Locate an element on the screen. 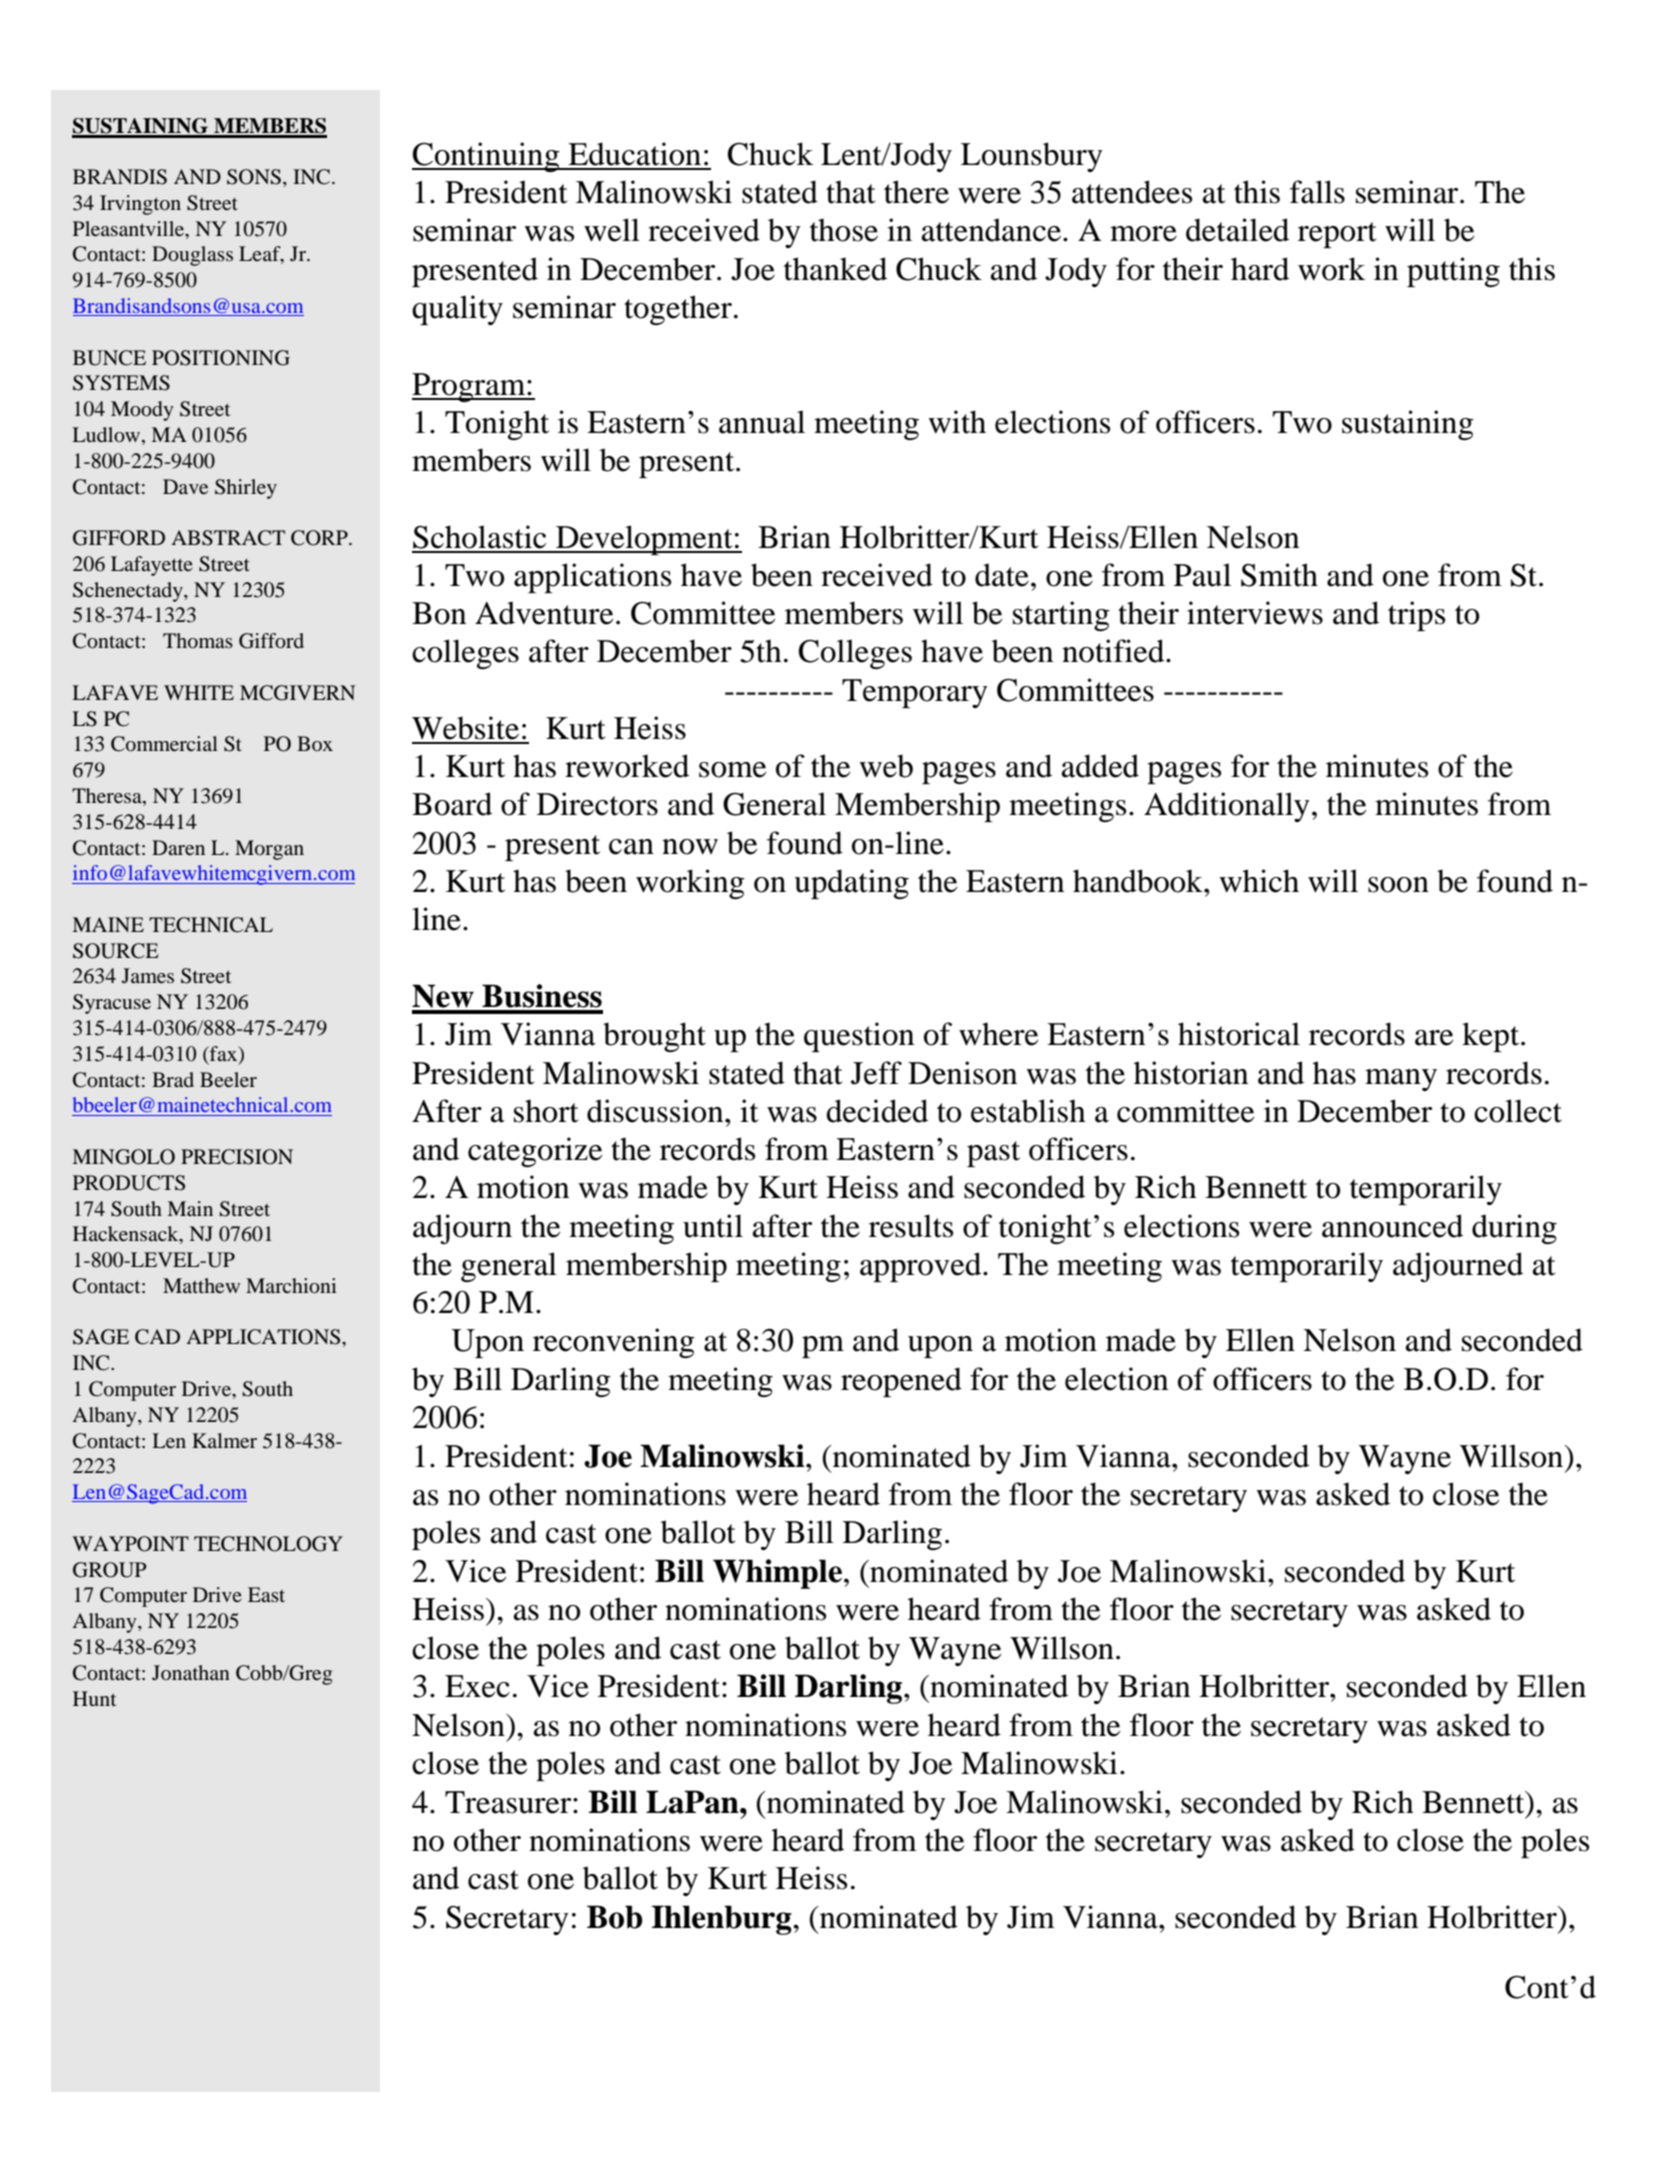  Treasurer is located at coordinates (509, 1802).
